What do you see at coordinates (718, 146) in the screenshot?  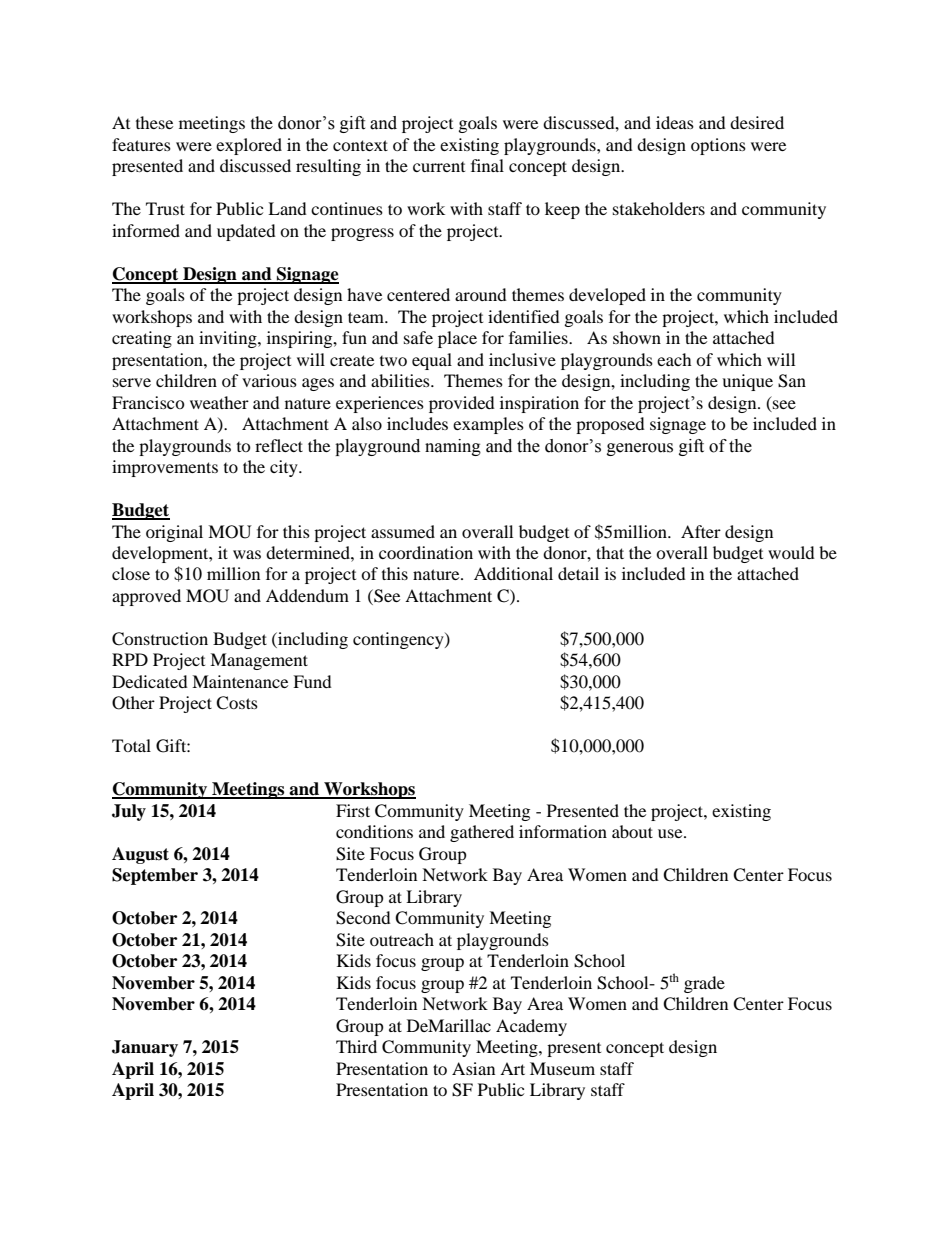 I see `options` at bounding box center [718, 146].
